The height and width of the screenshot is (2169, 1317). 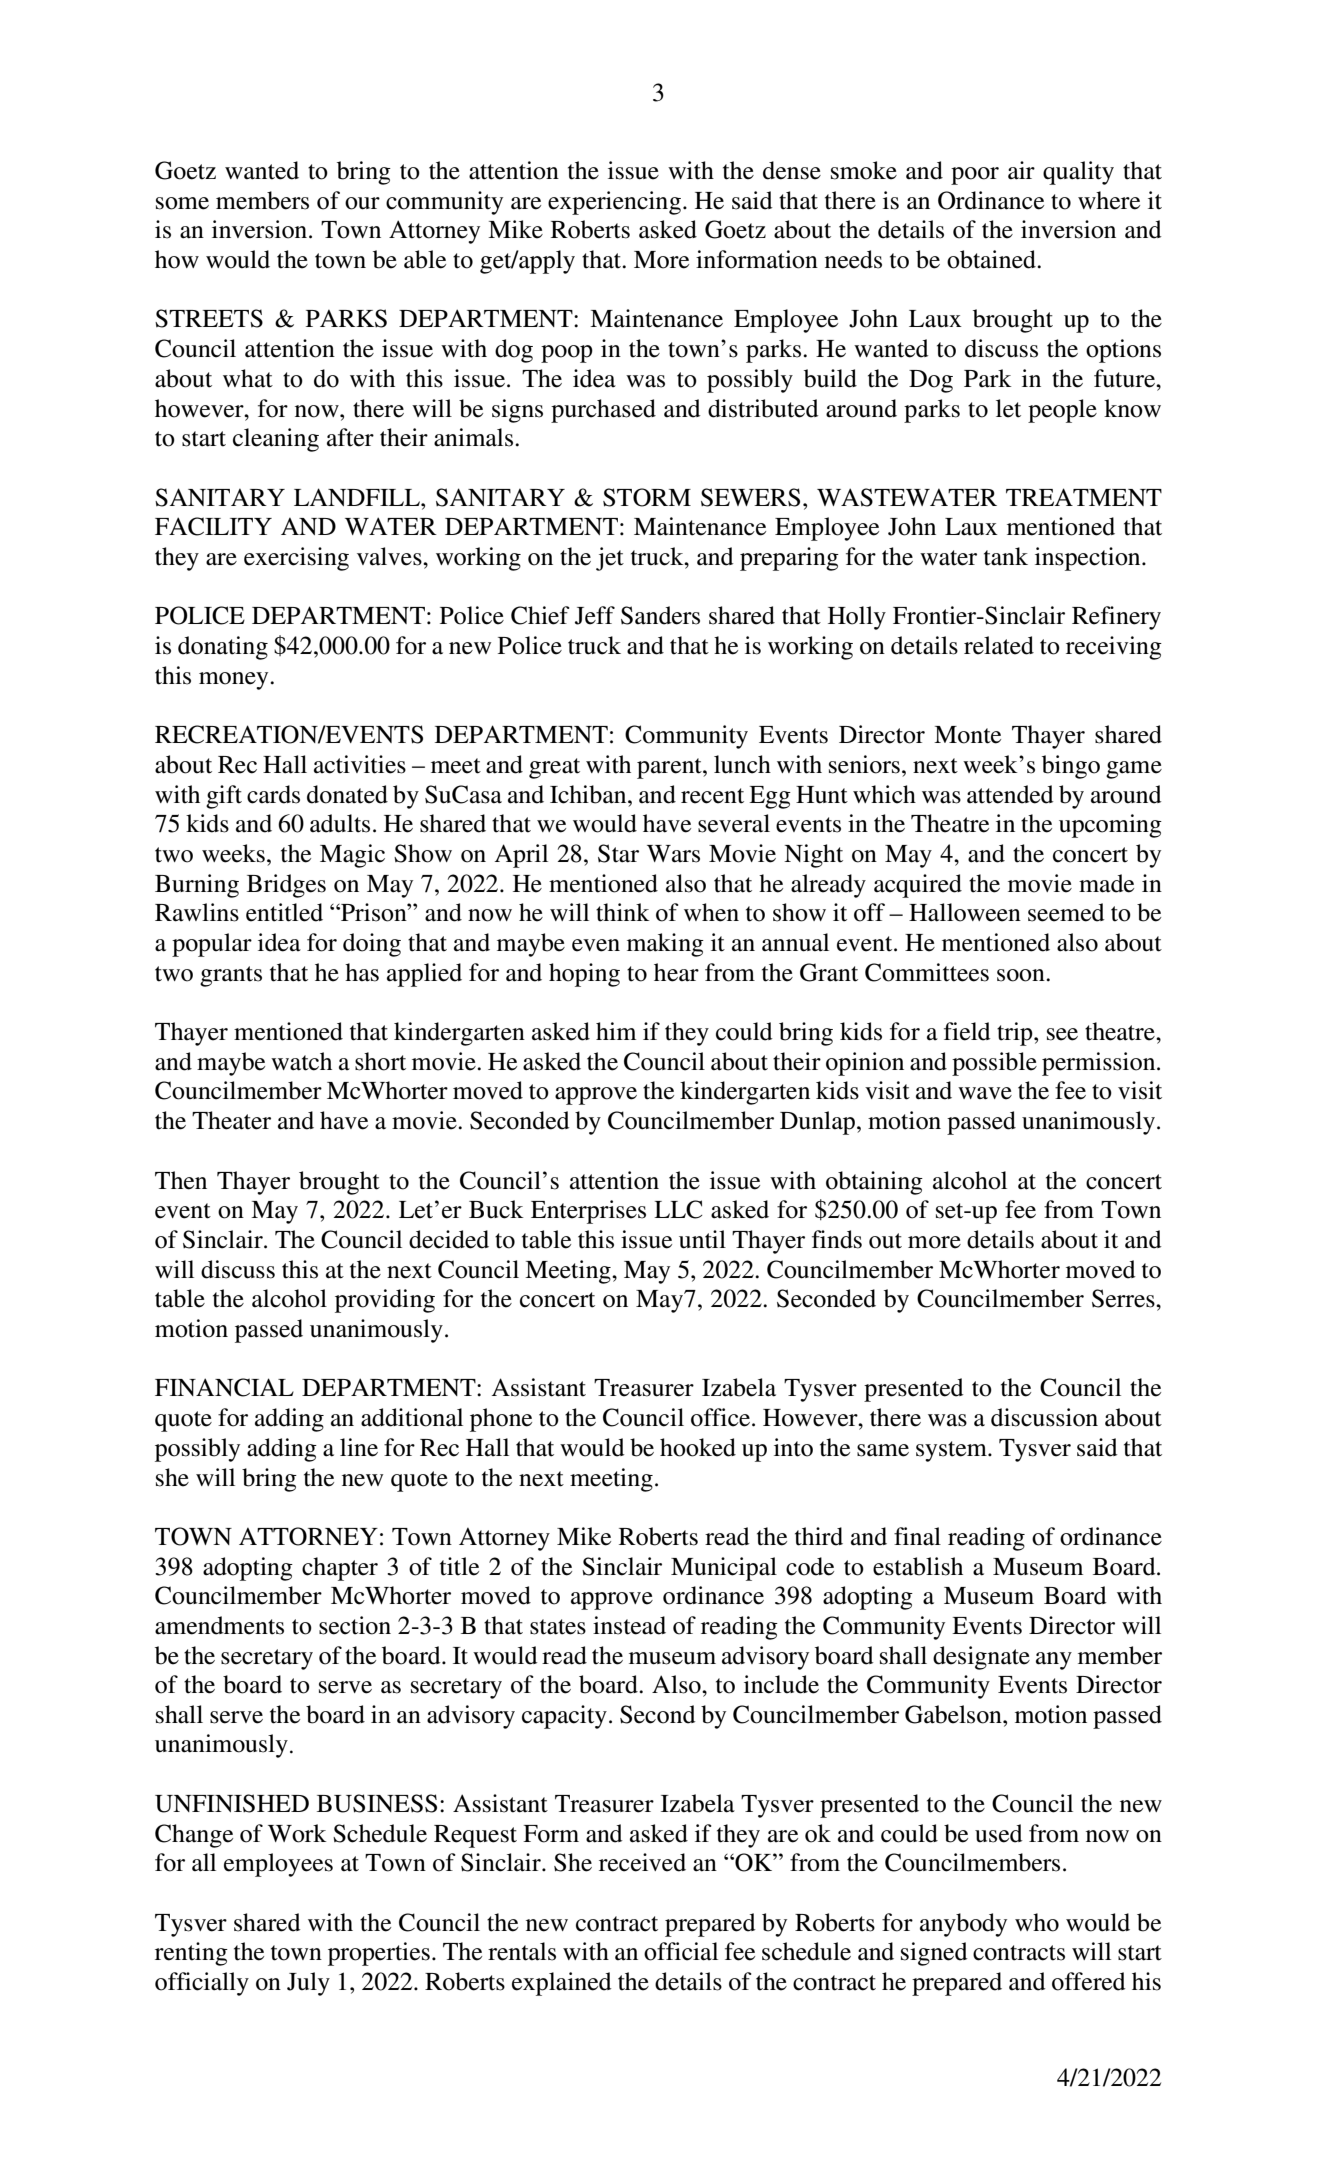 I want to click on obtained, so click(x=992, y=259).
